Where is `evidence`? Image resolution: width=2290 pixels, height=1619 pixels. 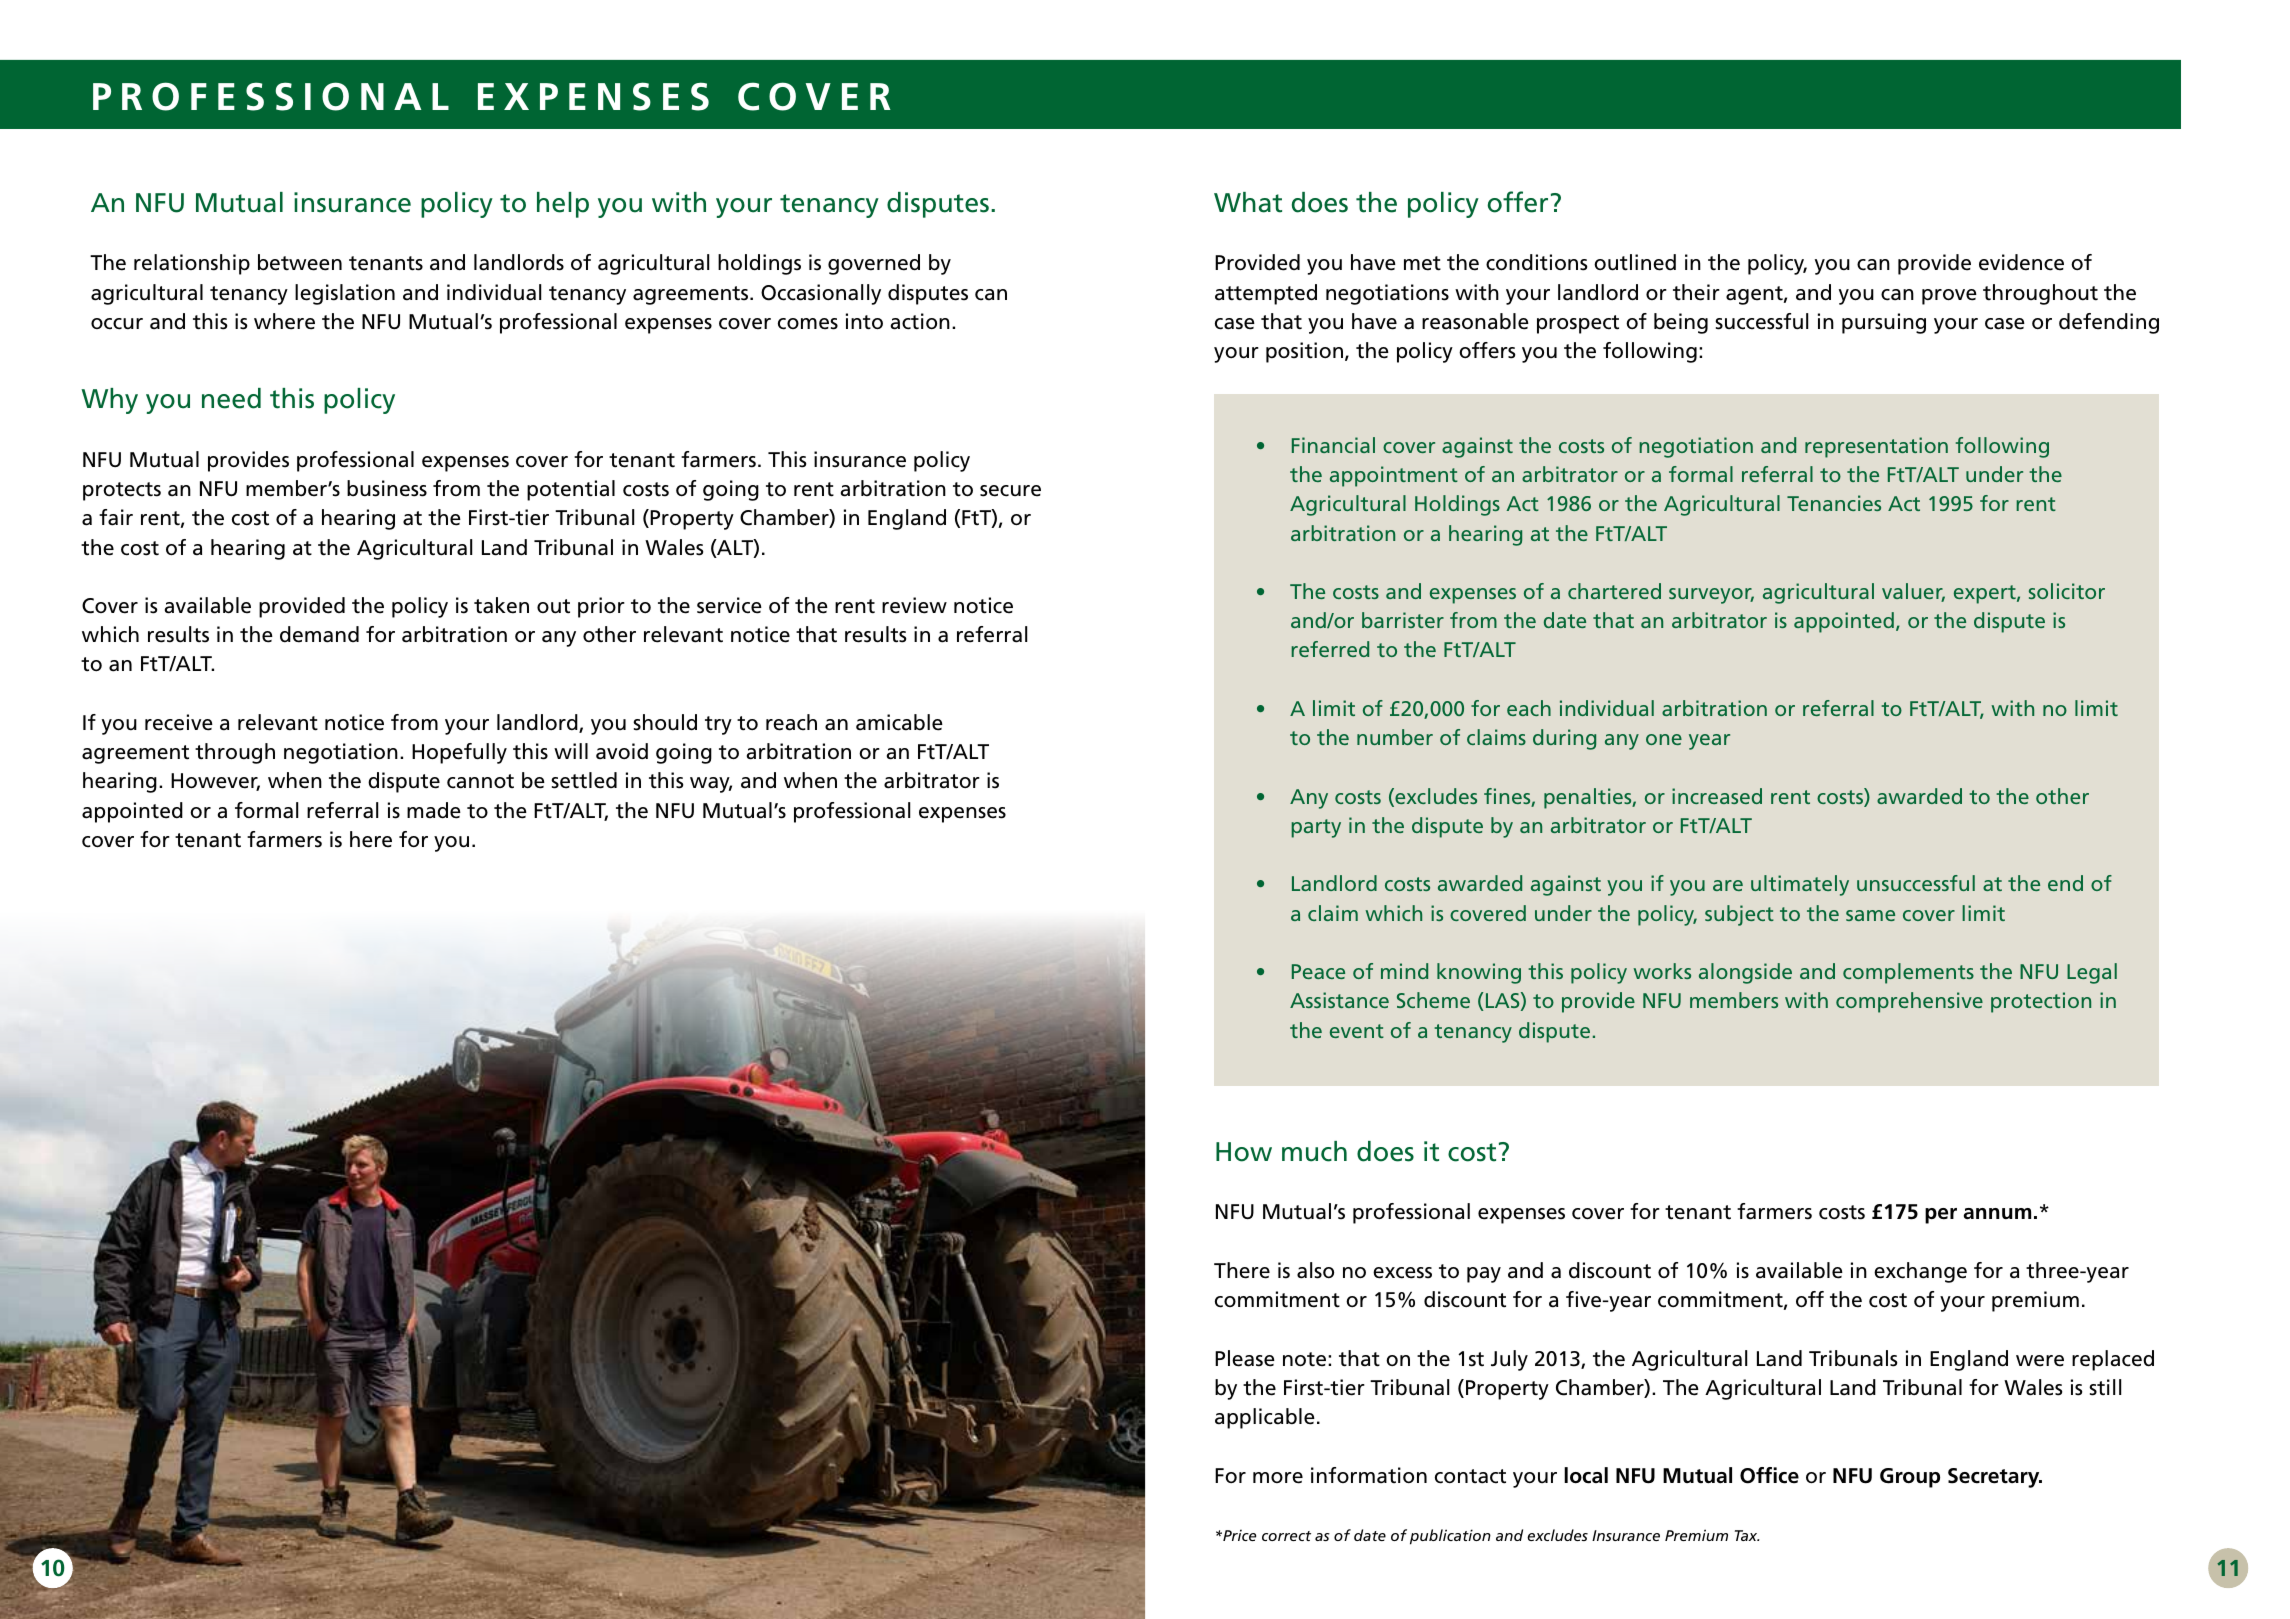
evidence is located at coordinates (2021, 262).
